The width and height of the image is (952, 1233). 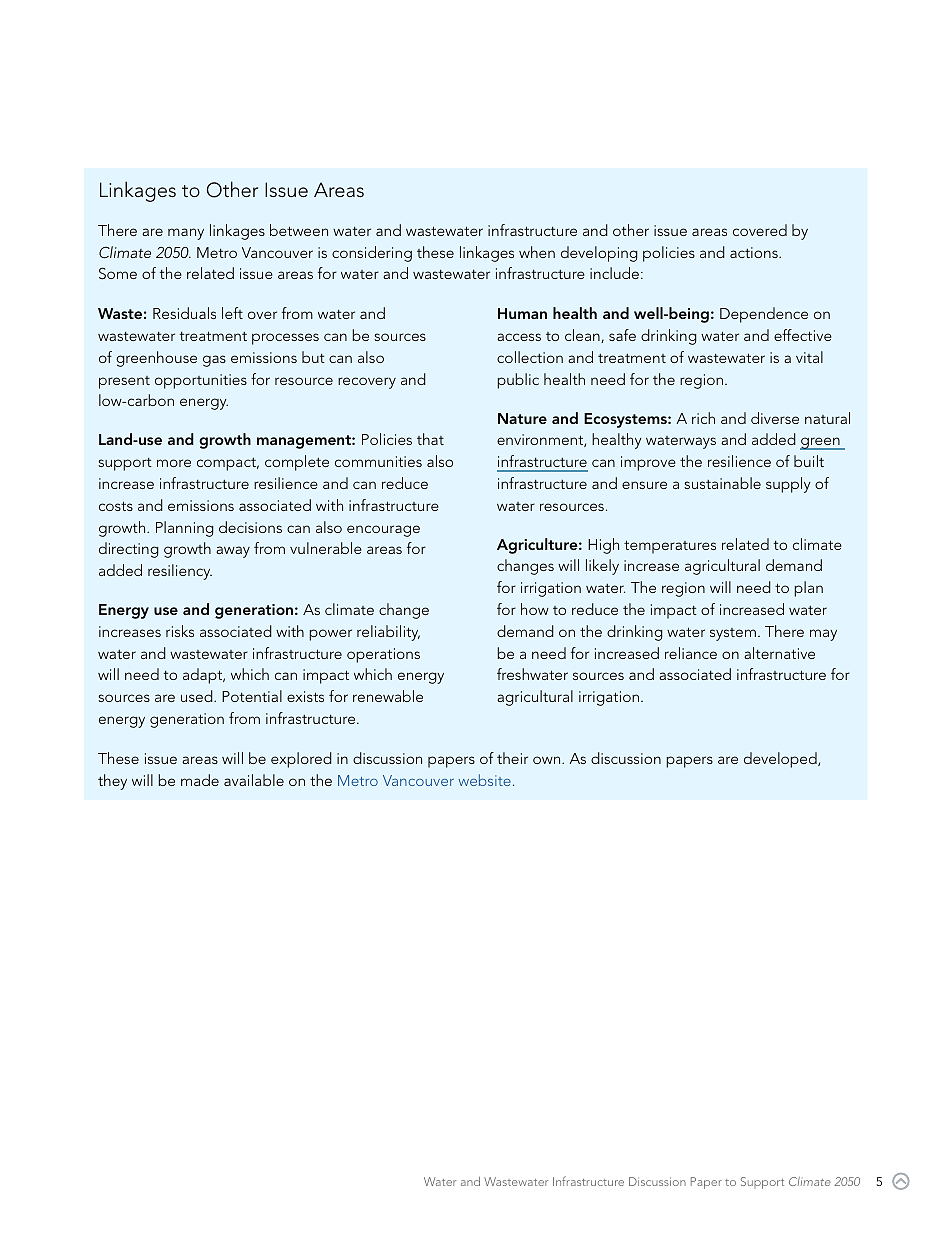 I want to click on website, so click(x=485, y=780).
